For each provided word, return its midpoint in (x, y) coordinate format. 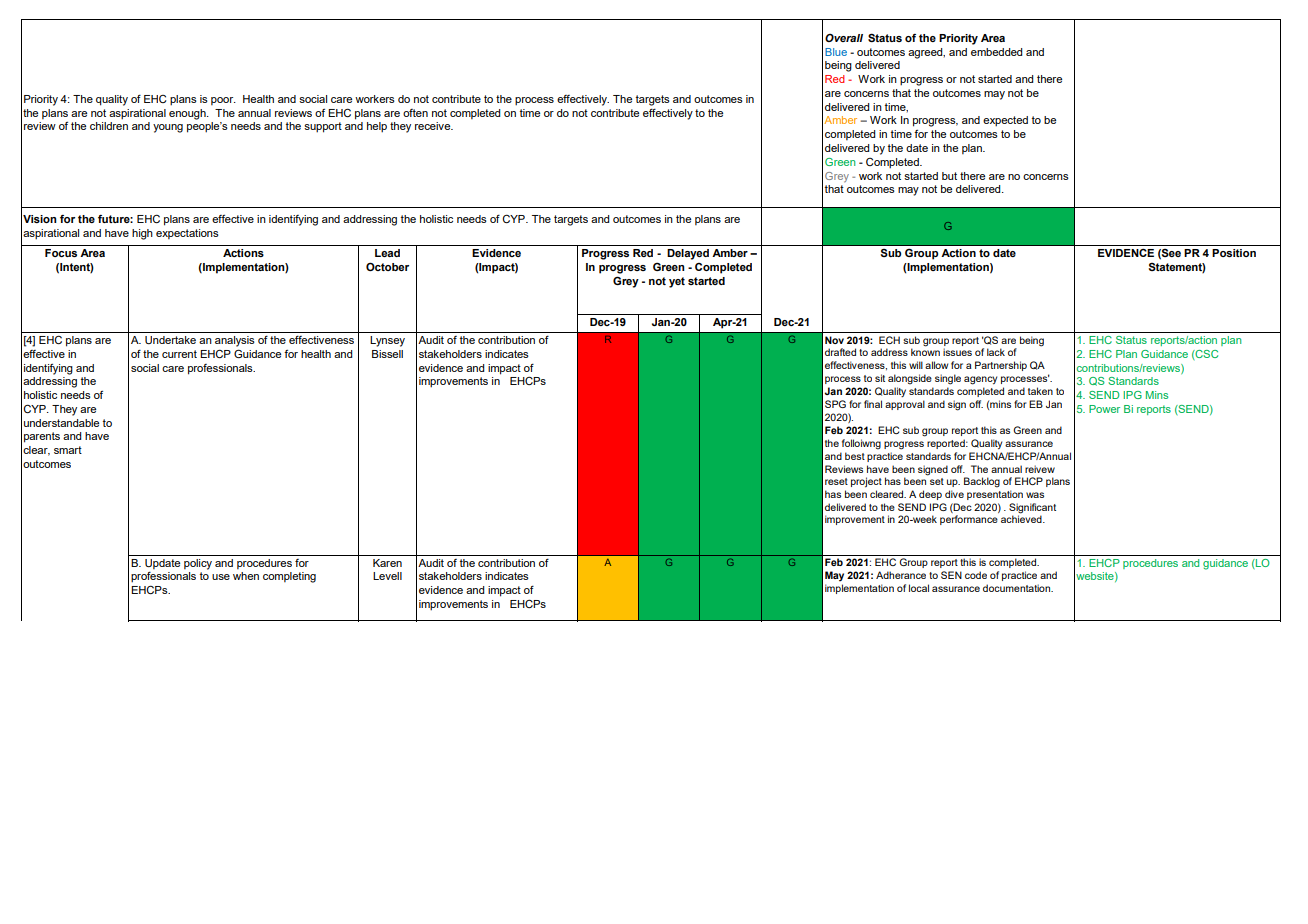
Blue (836, 52)
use (221, 577)
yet (677, 282)
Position (1234, 253)
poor (223, 101)
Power (1104, 409)
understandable (61, 423)
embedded (996, 52)
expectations (187, 234)
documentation (1017, 588)
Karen (387, 563)
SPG (835, 404)
